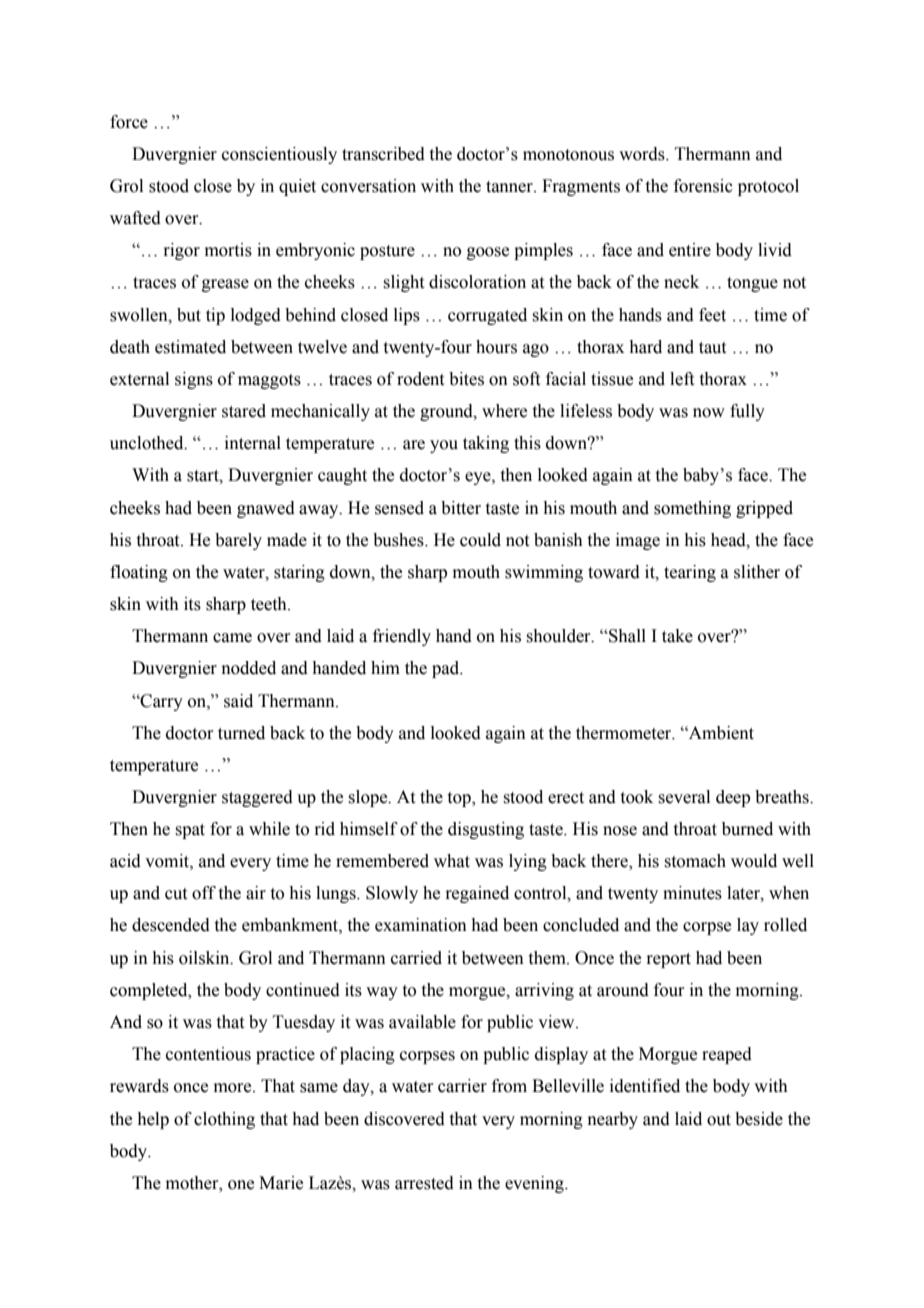 The width and height of the page is (924, 1308). I want to click on tanner, so click(510, 187).
